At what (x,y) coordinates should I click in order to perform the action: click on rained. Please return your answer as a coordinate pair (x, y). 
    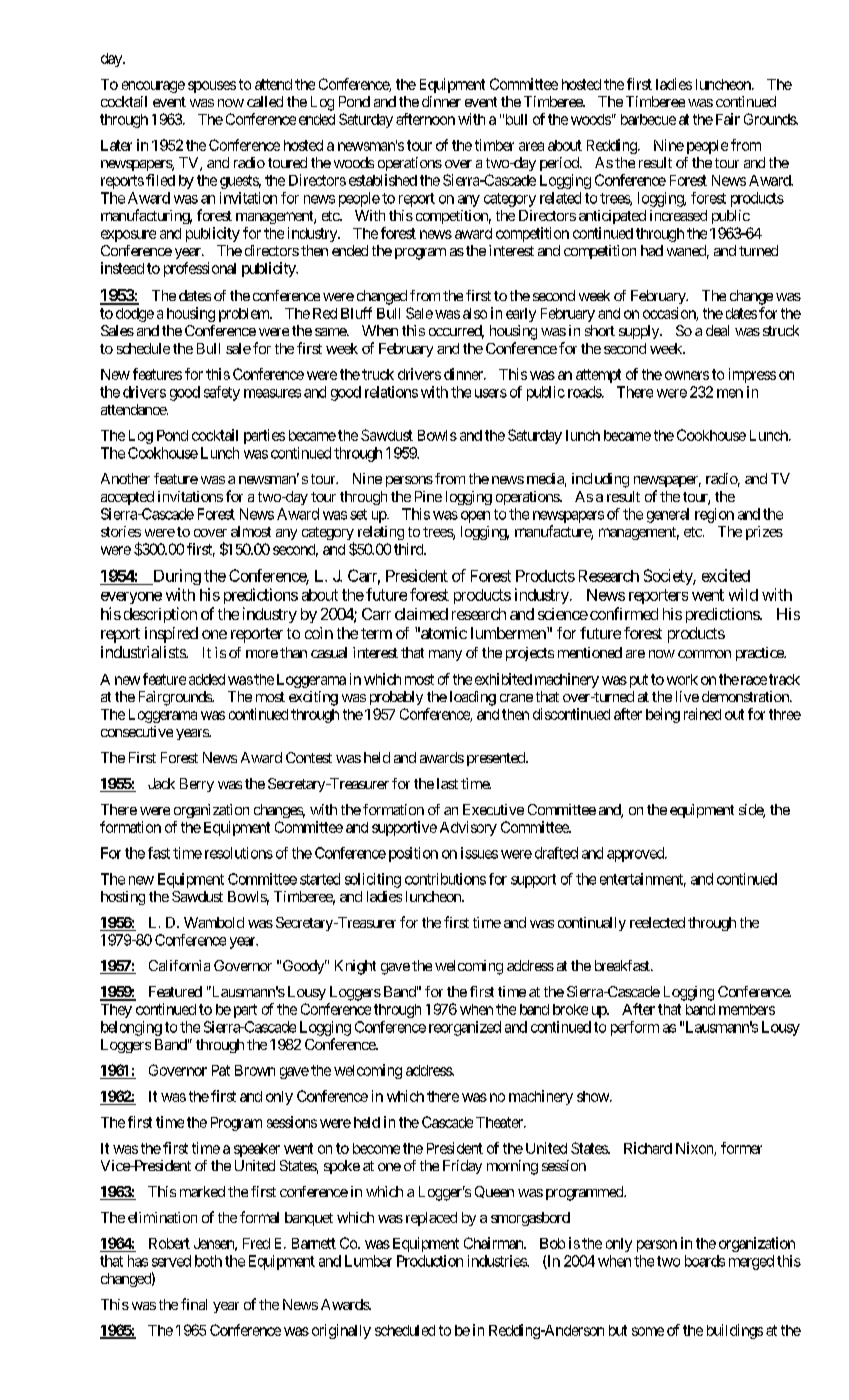
    Looking at the image, I should click on (702, 714).
